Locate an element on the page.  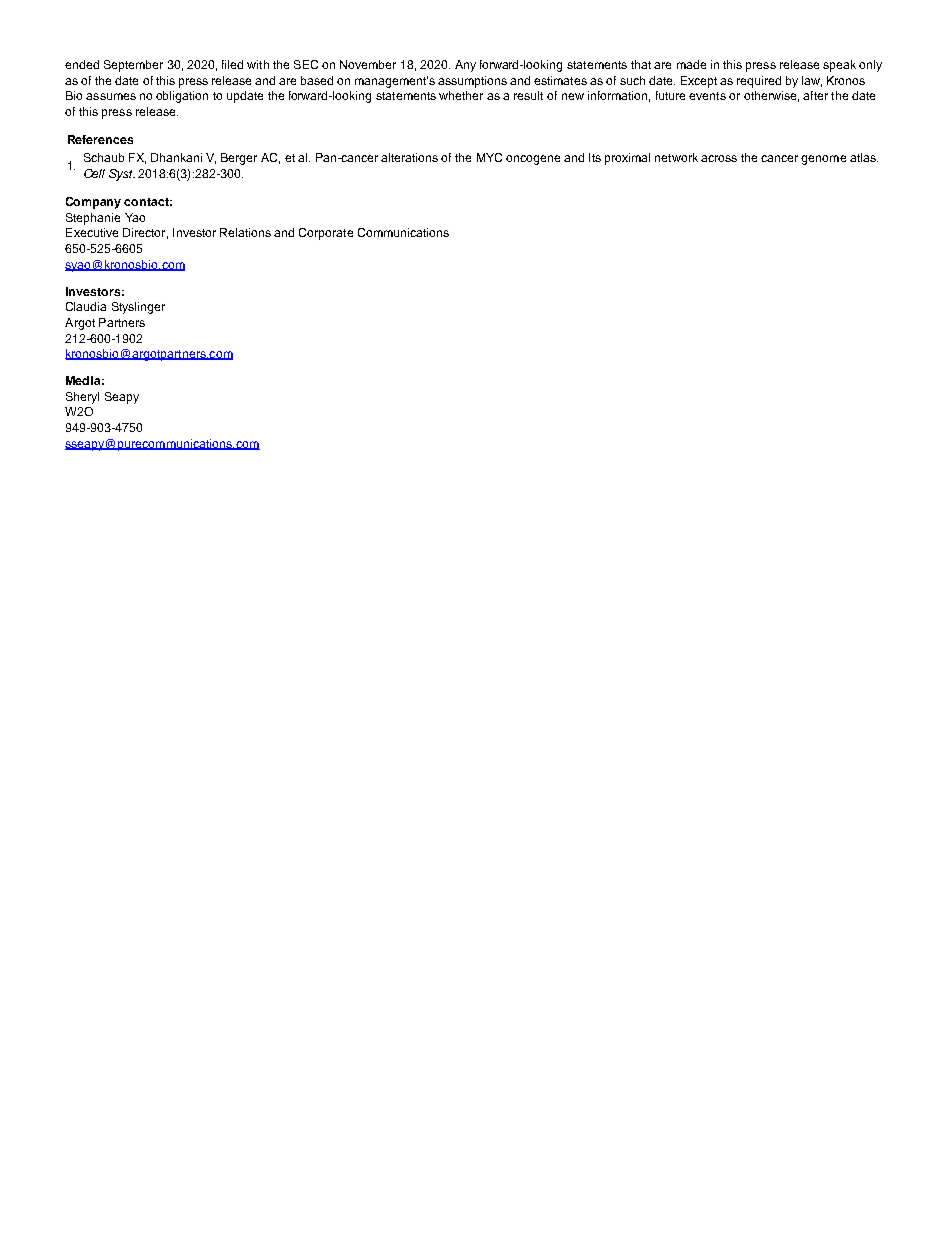
Sheryl is located at coordinates (82, 398).
